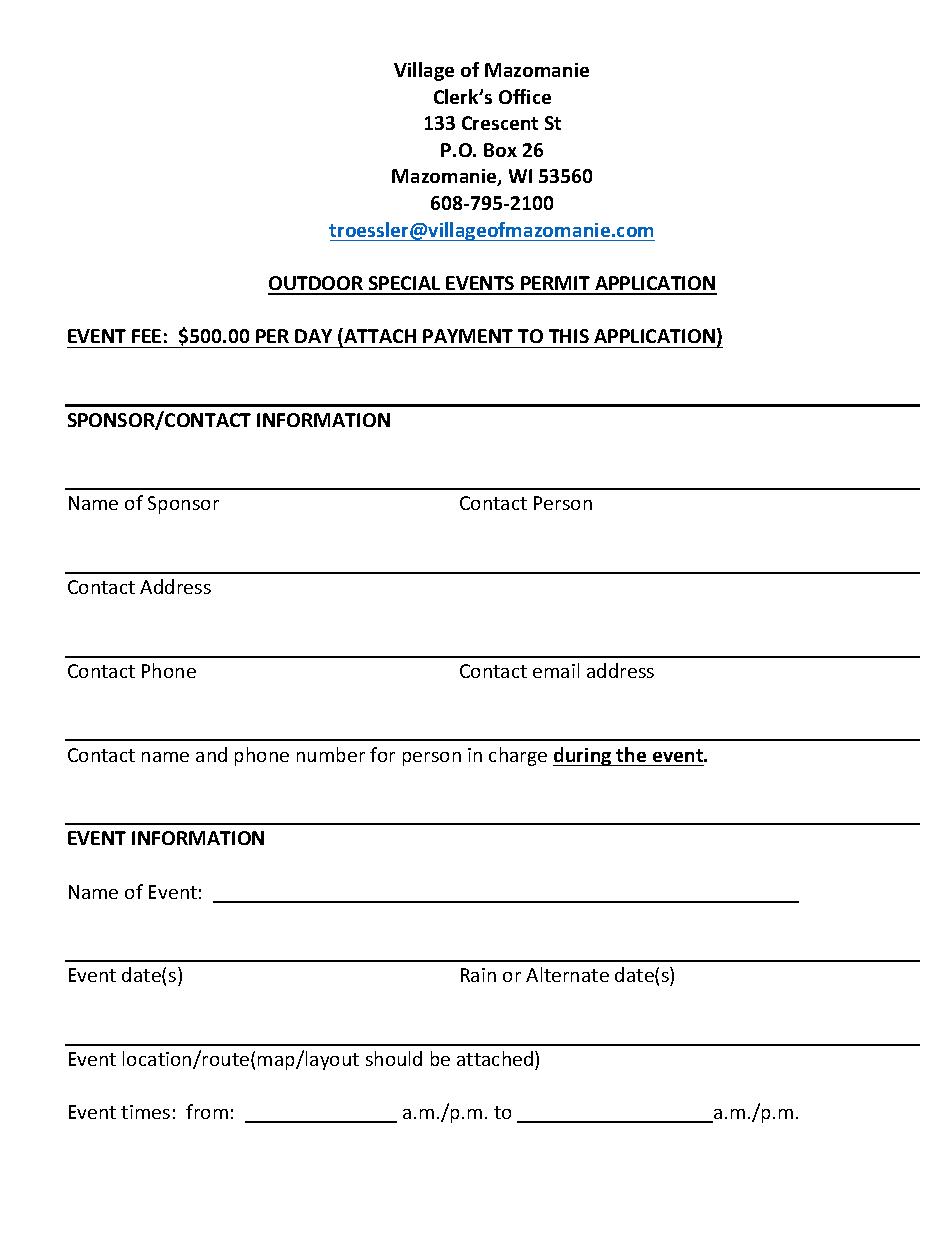  Describe the element at coordinates (146, 336) in the screenshot. I see `FEE` at that location.
